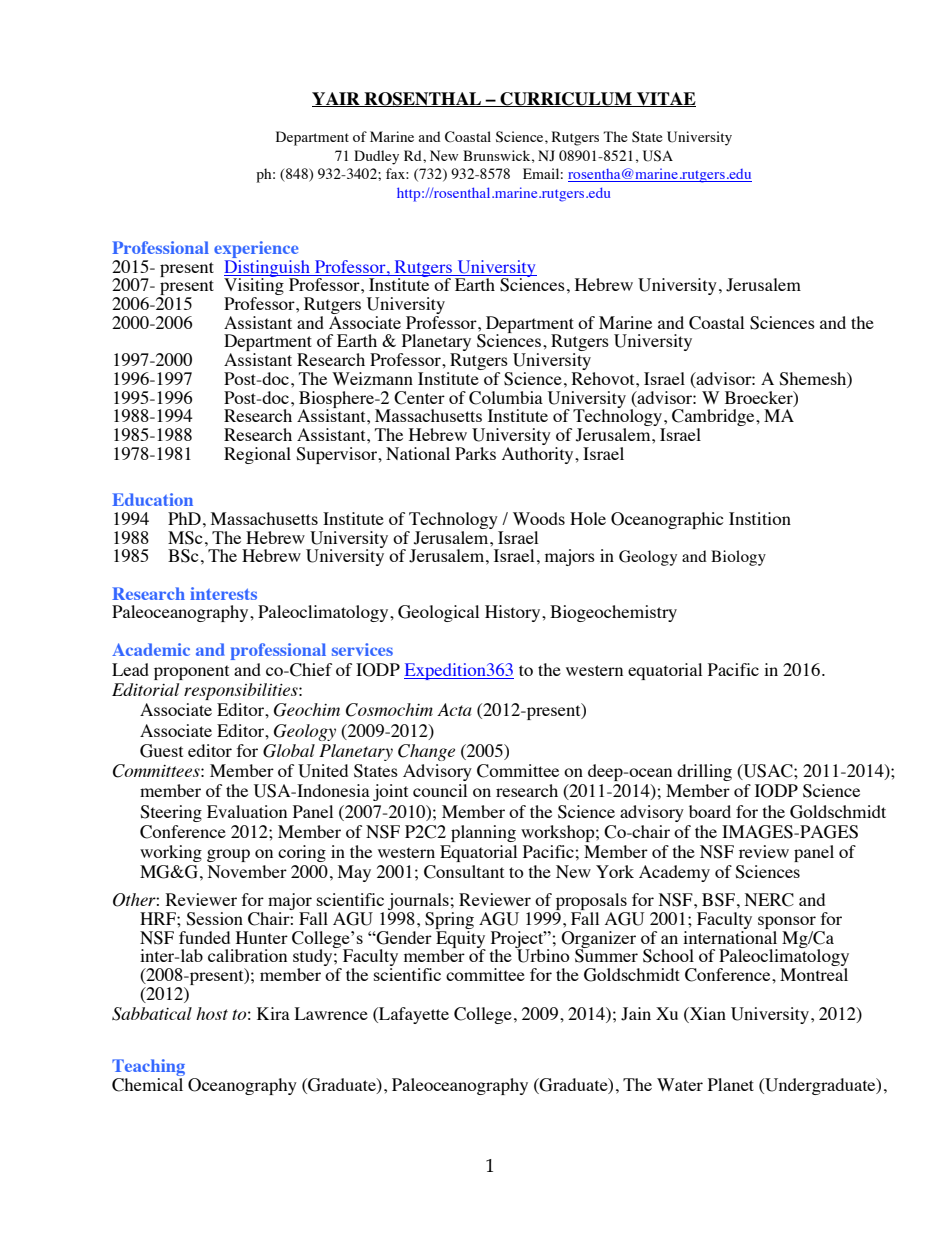 This document has width=952, height=1233. I want to click on Academic, so click(151, 649).
